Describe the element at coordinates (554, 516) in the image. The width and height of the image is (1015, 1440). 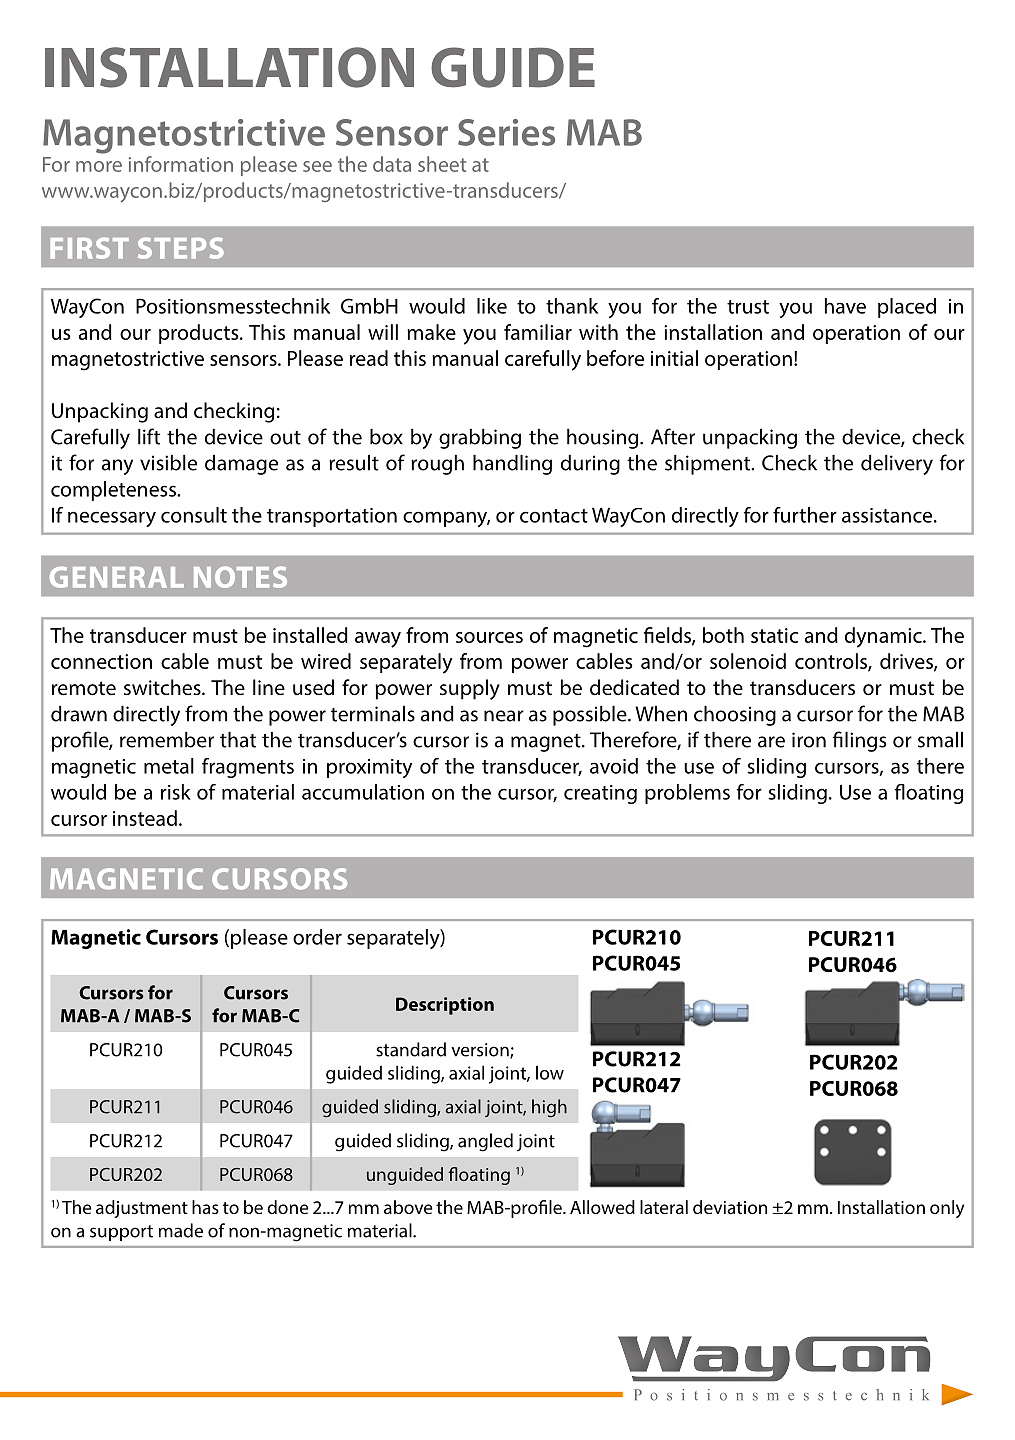
I see `contact` at that location.
